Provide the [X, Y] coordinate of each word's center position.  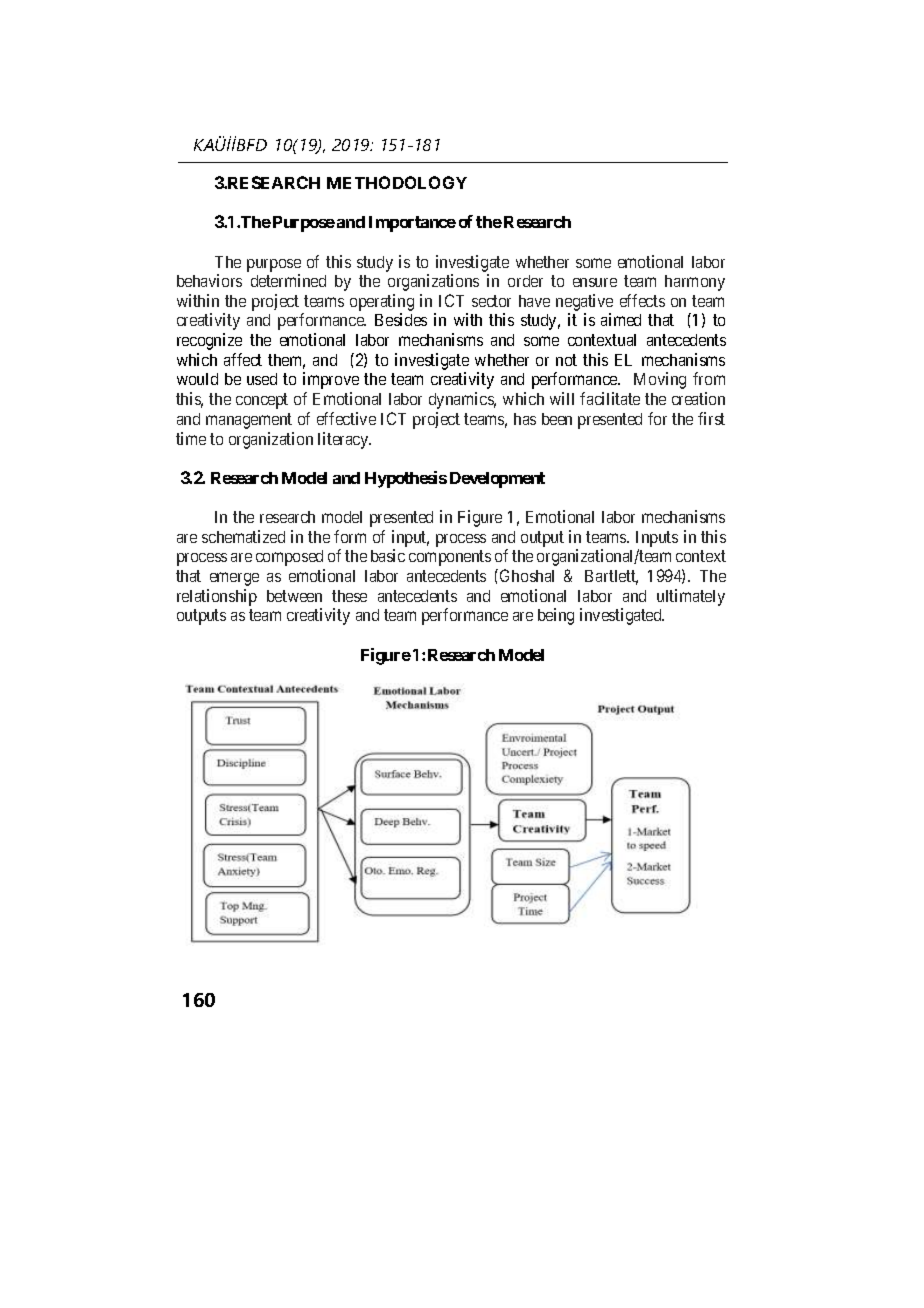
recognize [209, 341]
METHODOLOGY [397, 182]
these [349, 596]
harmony [695, 283]
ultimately [691, 597]
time [191, 438]
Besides [401, 319]
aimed [621, 319]
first [711, 418]
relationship [217, 597]
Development [497, 480]
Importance [412, 224]
